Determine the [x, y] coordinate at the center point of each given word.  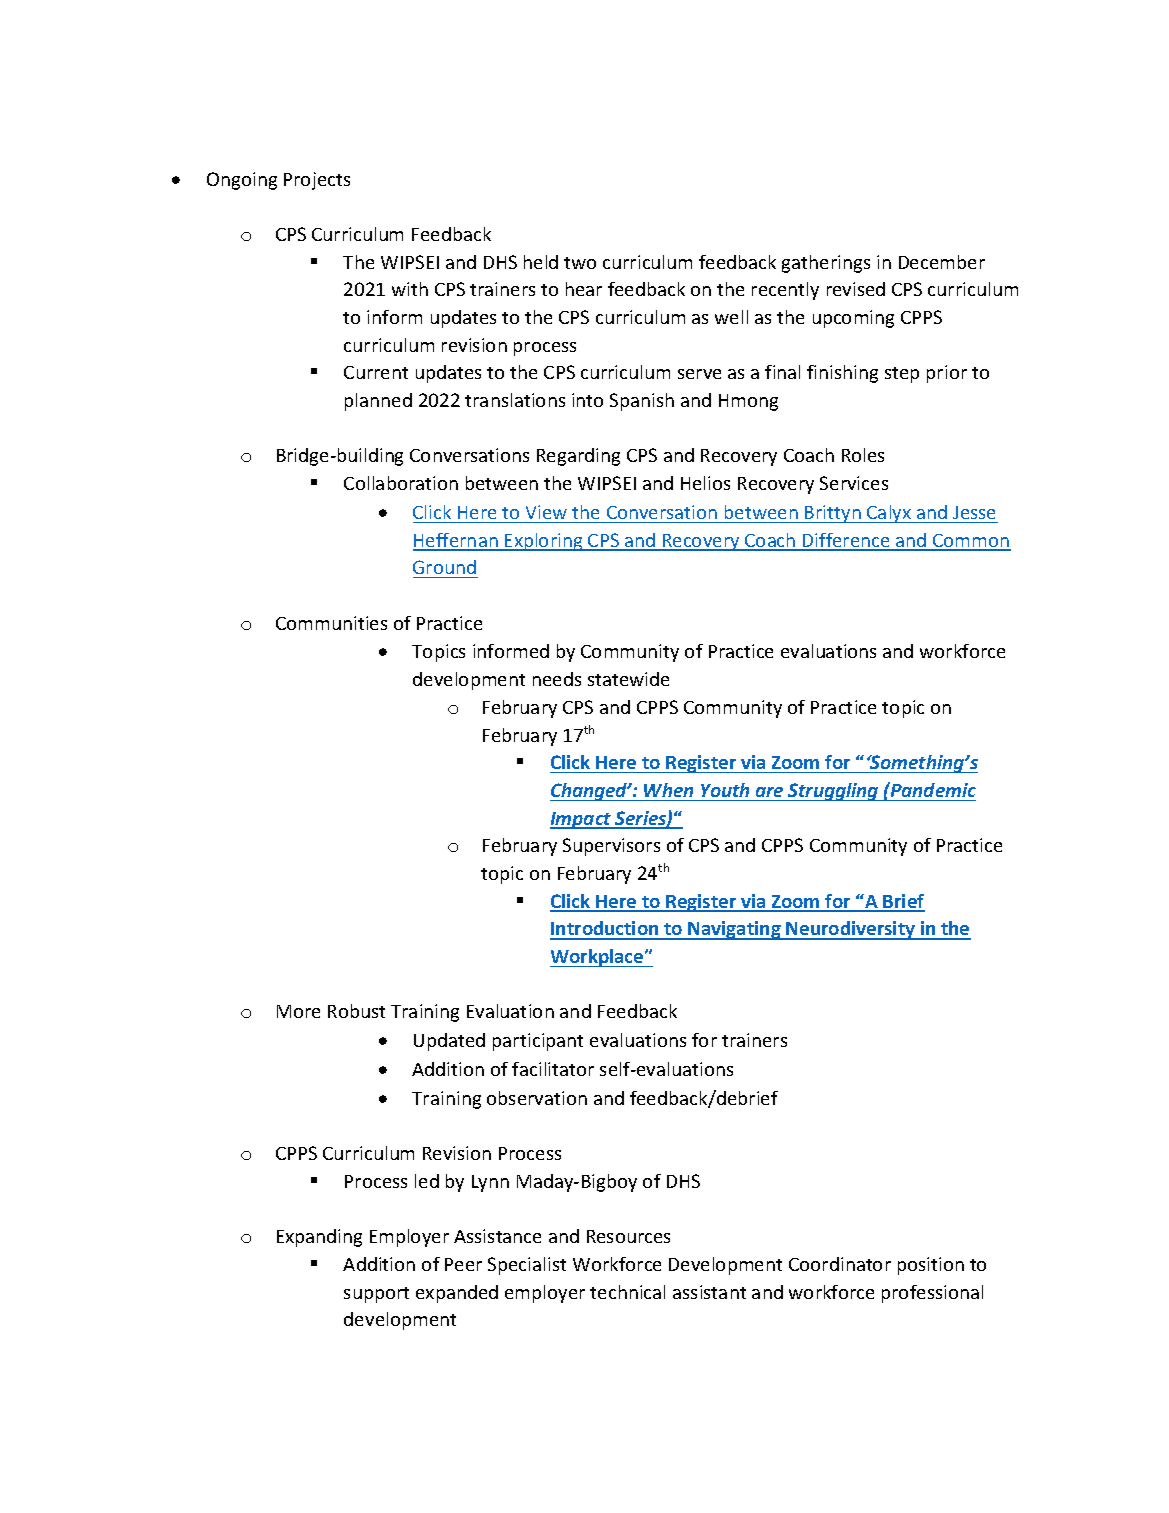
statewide [628, 679]
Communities [331, 623]
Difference [846, 541]
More [298, 1011]
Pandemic [932, 789]
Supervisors [611, 847]
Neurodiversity [851, 930]
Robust [356, 1011]
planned [378, 402]
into [587, 400]
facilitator [553, 1069]
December [942, 262]
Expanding [319, 1238]
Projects [317, 181]
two [580, 263]
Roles [863, 455]
